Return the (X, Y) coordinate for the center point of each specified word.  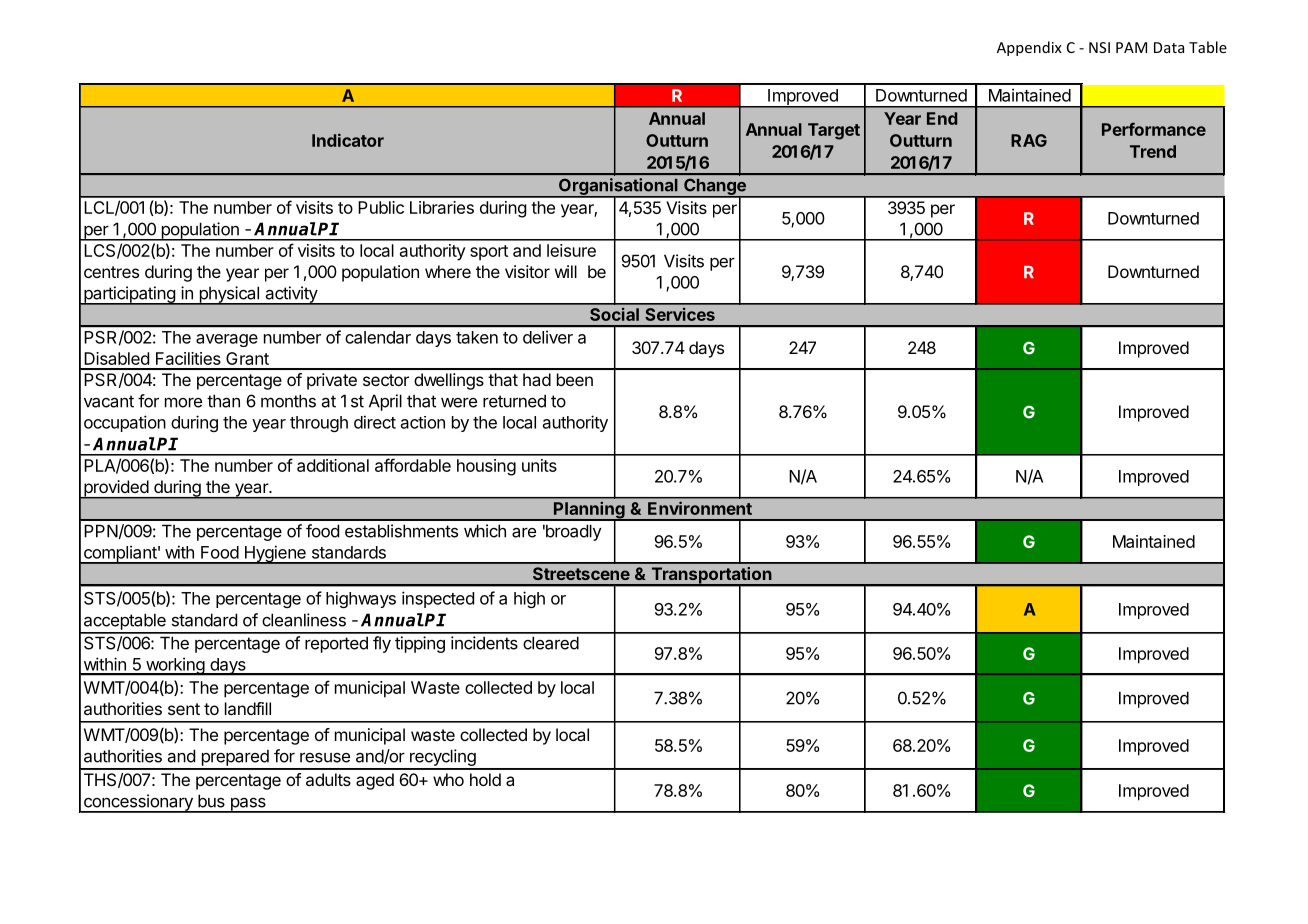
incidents (484, 643)
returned (514, 401)
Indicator (348, 140)
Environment (700, 508)
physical (229, 295)
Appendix (1029, 48)
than (223, 401)
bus (211, 801)
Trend (1153, 151)
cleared (551, 643)
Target (834, 131)
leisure (571, 250)
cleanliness (304, 620)
